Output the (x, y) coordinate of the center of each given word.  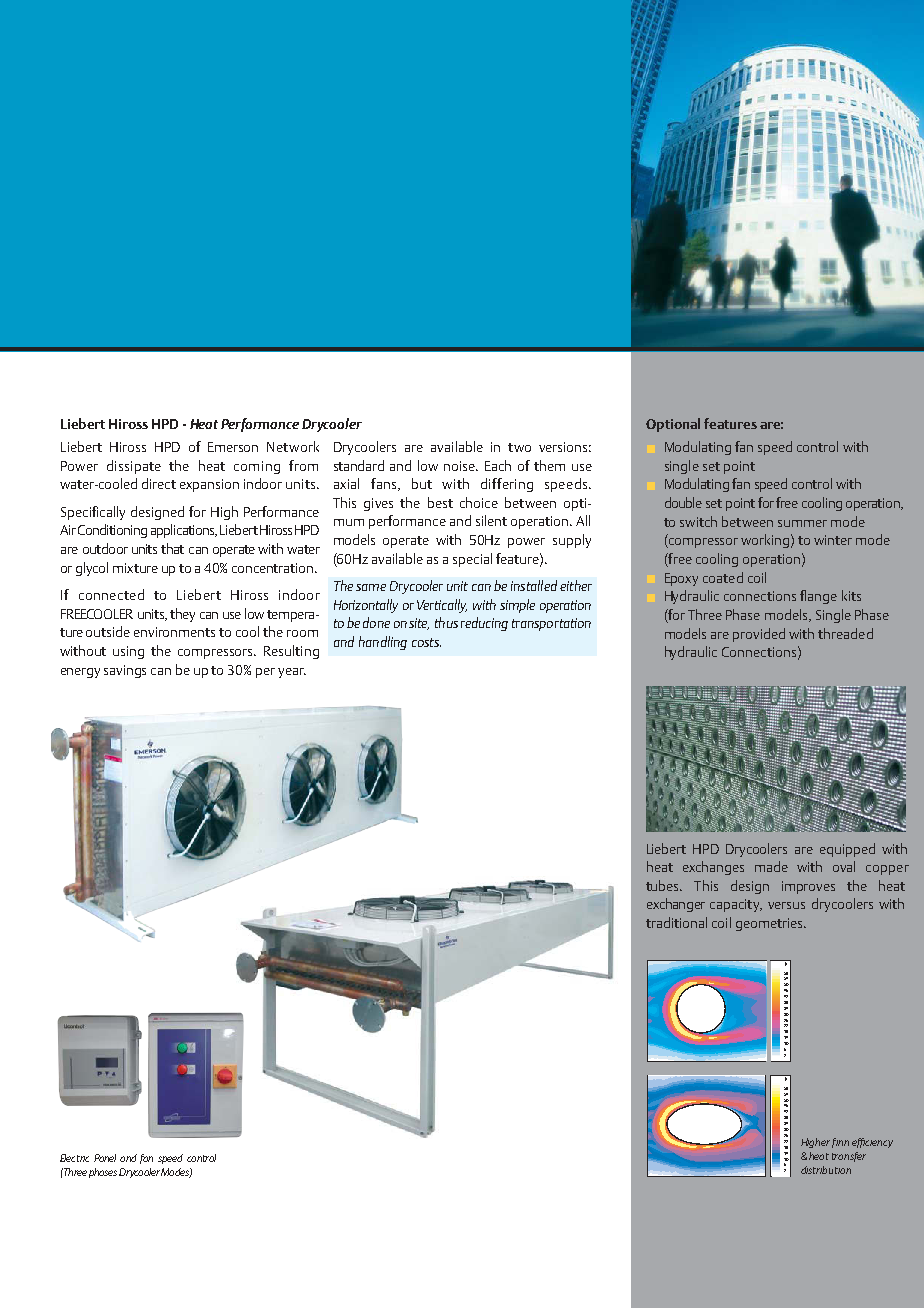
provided (759, 635)
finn (840, 1143)
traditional (676, 922)
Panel (105, 1158)
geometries (770, 924)
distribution (826, 1170)
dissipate (134, 467)
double (683, 502)
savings (125, 671)
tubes (664, 885)
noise (461, 466)
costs (426, 642)
